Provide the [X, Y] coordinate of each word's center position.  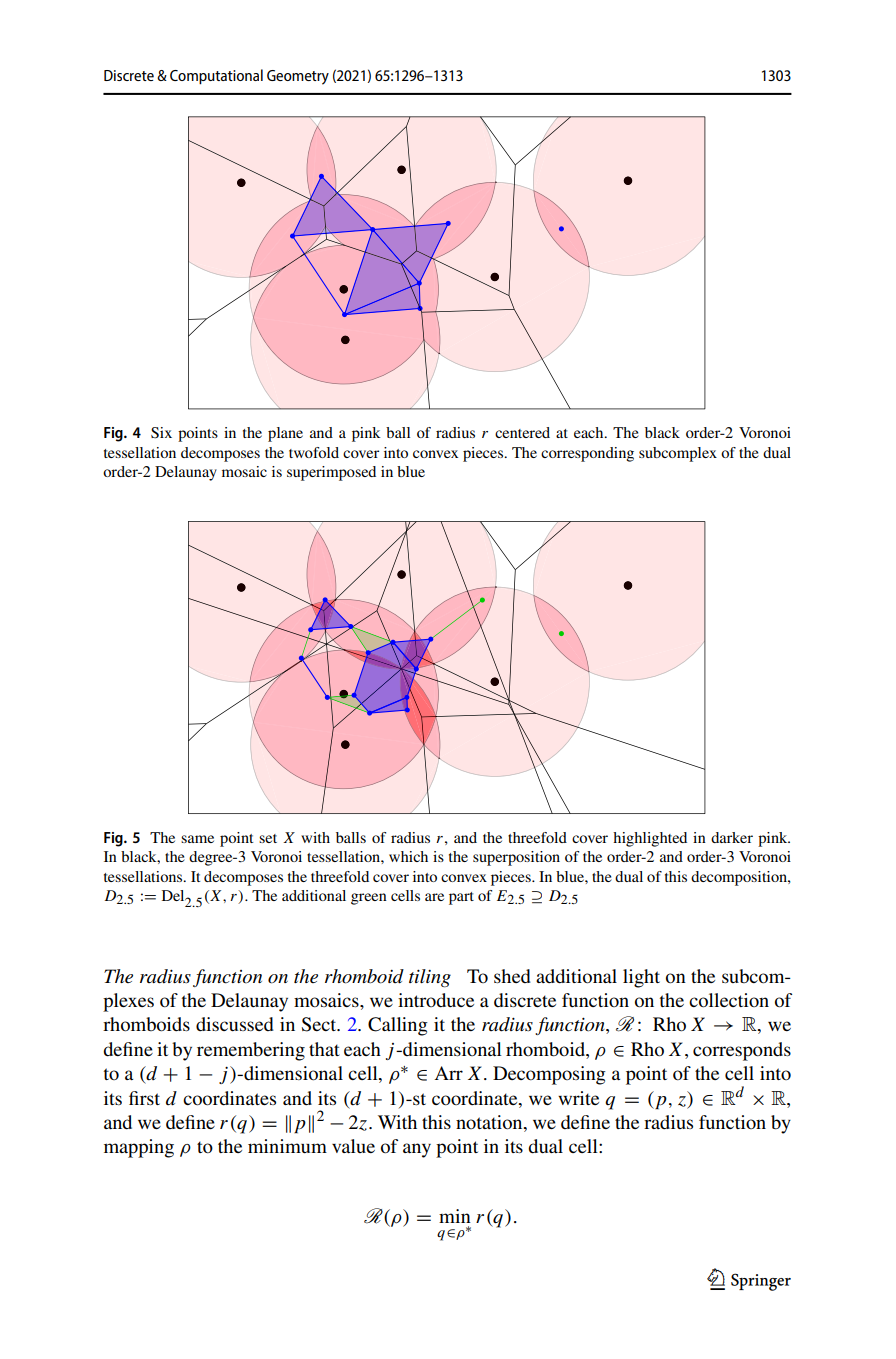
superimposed [331, 473]
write [578, 1098]
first [144, 1098]
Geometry [298, 77]
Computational [216, 76]
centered [522, 432]
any [417, 1150]
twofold [314, 452]
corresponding [587, 454]
